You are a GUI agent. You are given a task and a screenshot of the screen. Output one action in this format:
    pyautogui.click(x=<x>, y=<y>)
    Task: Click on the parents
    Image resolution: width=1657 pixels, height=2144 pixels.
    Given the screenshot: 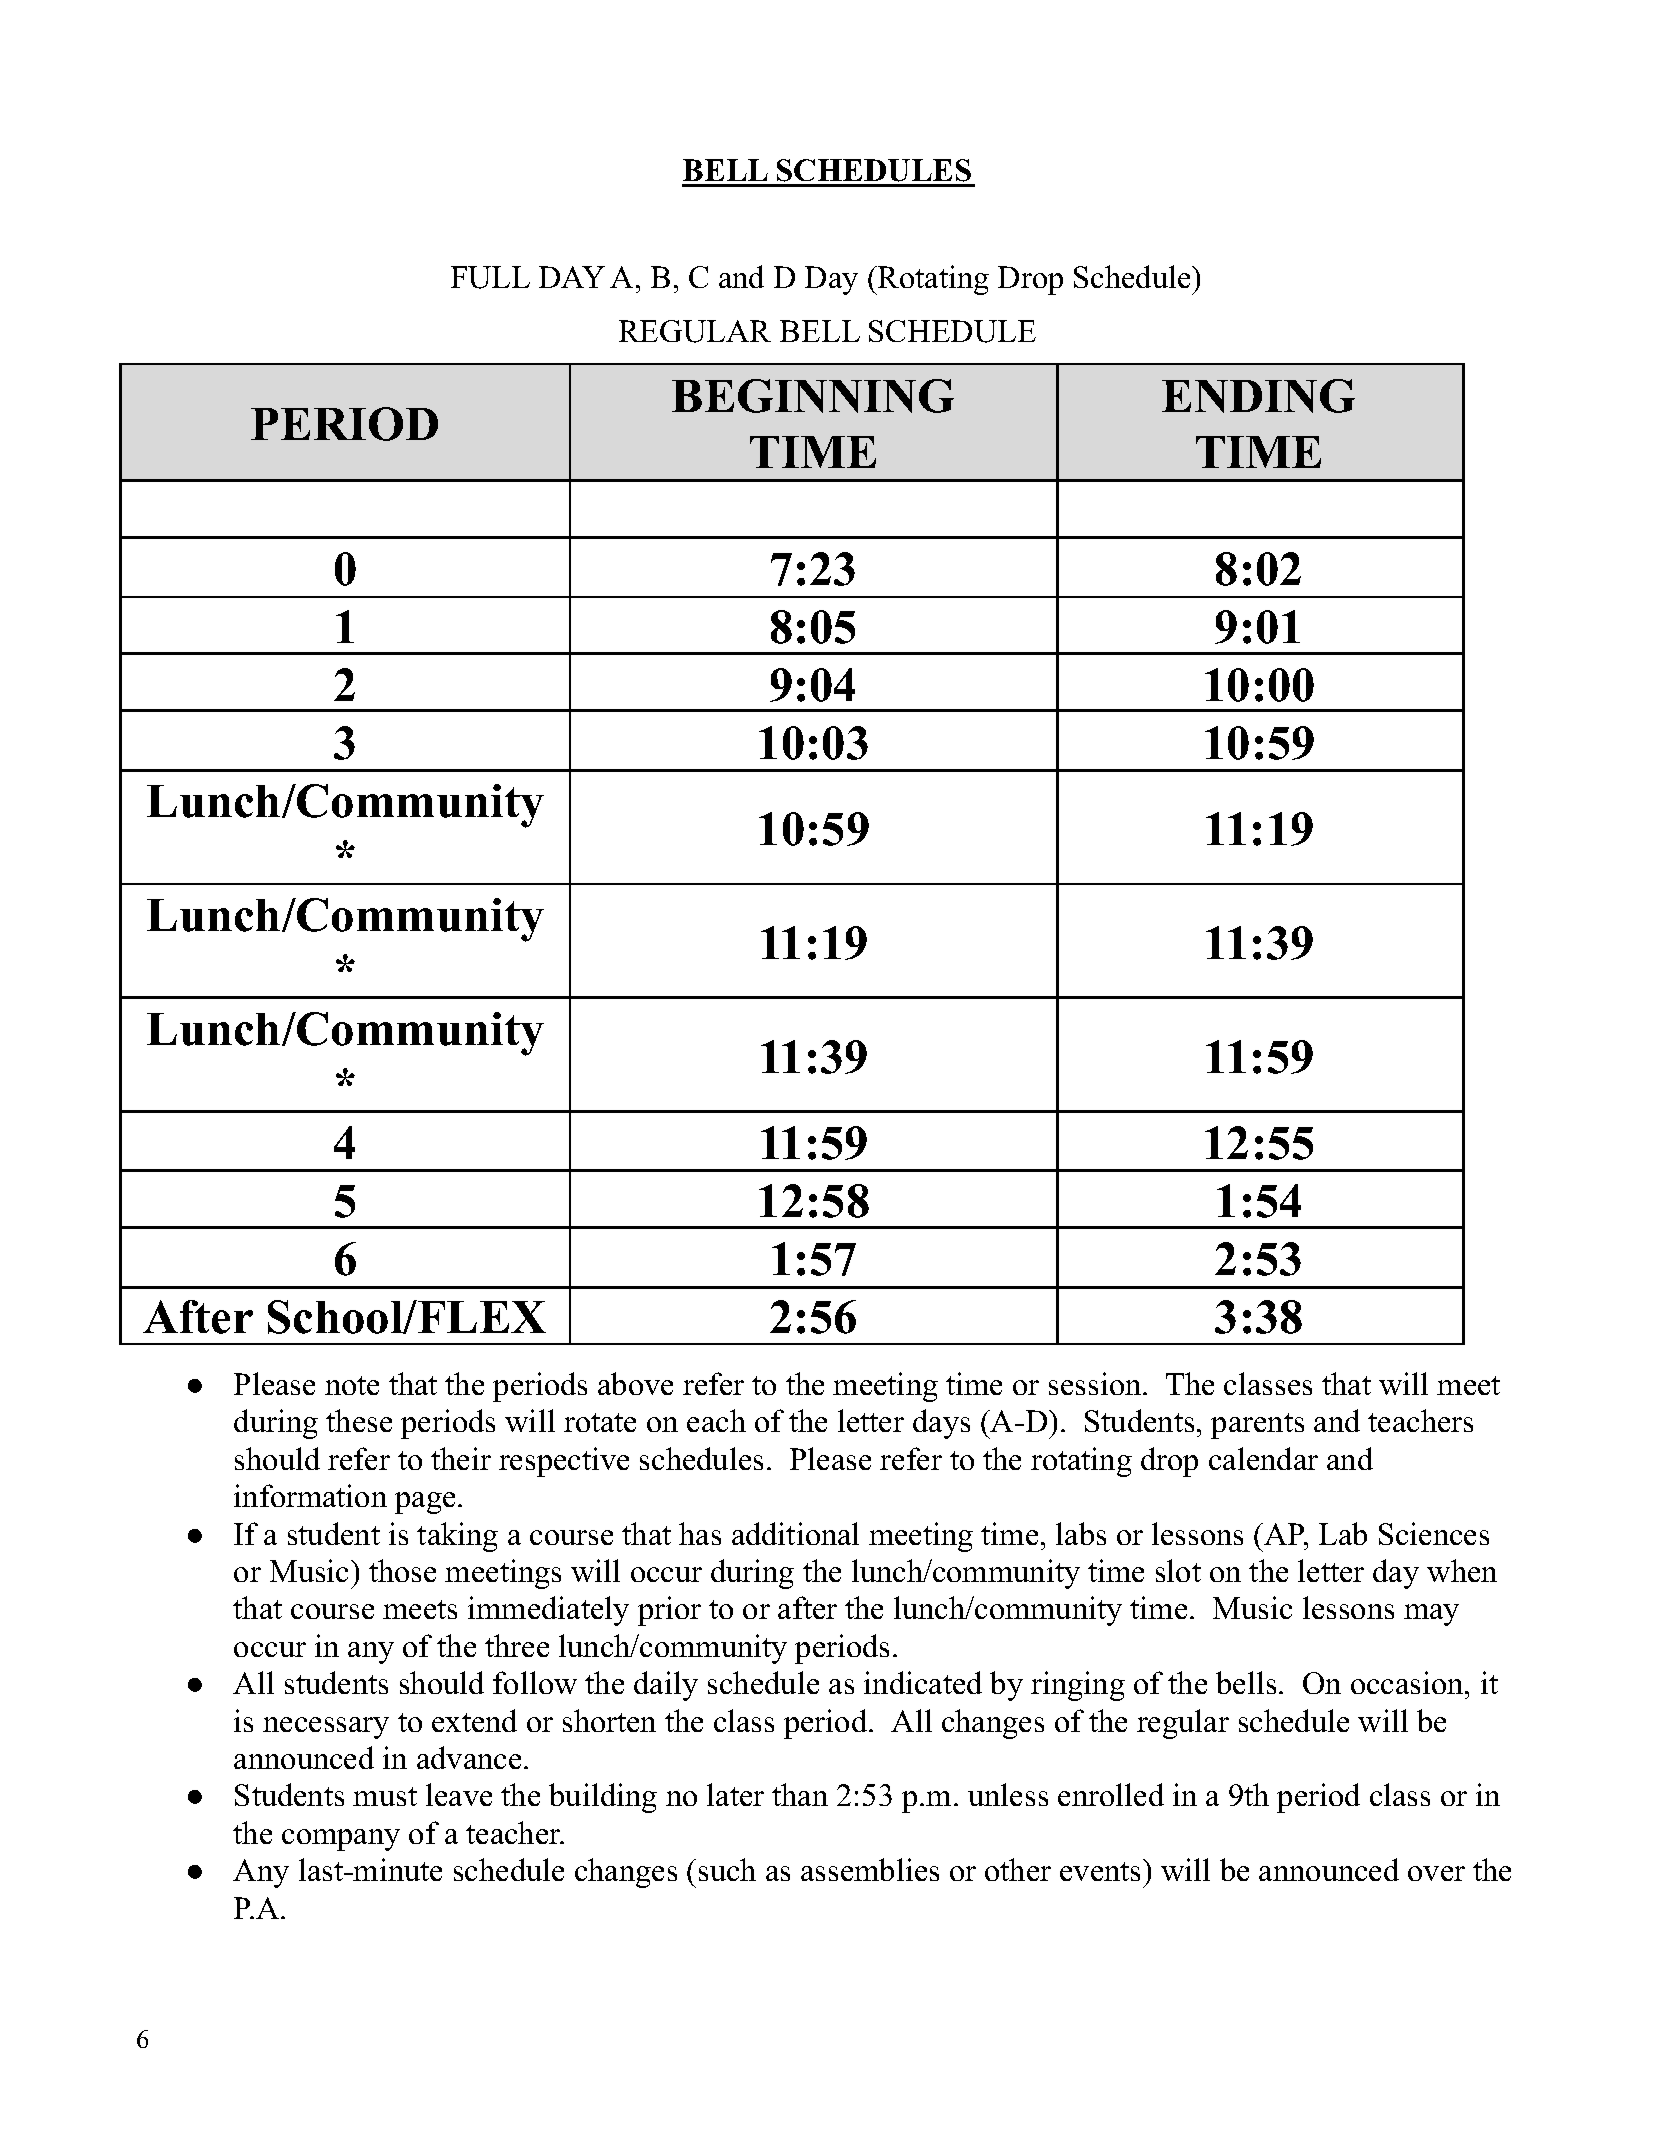 What is the action you would take?
    pyautogui.click(x=1257, y=1426)
